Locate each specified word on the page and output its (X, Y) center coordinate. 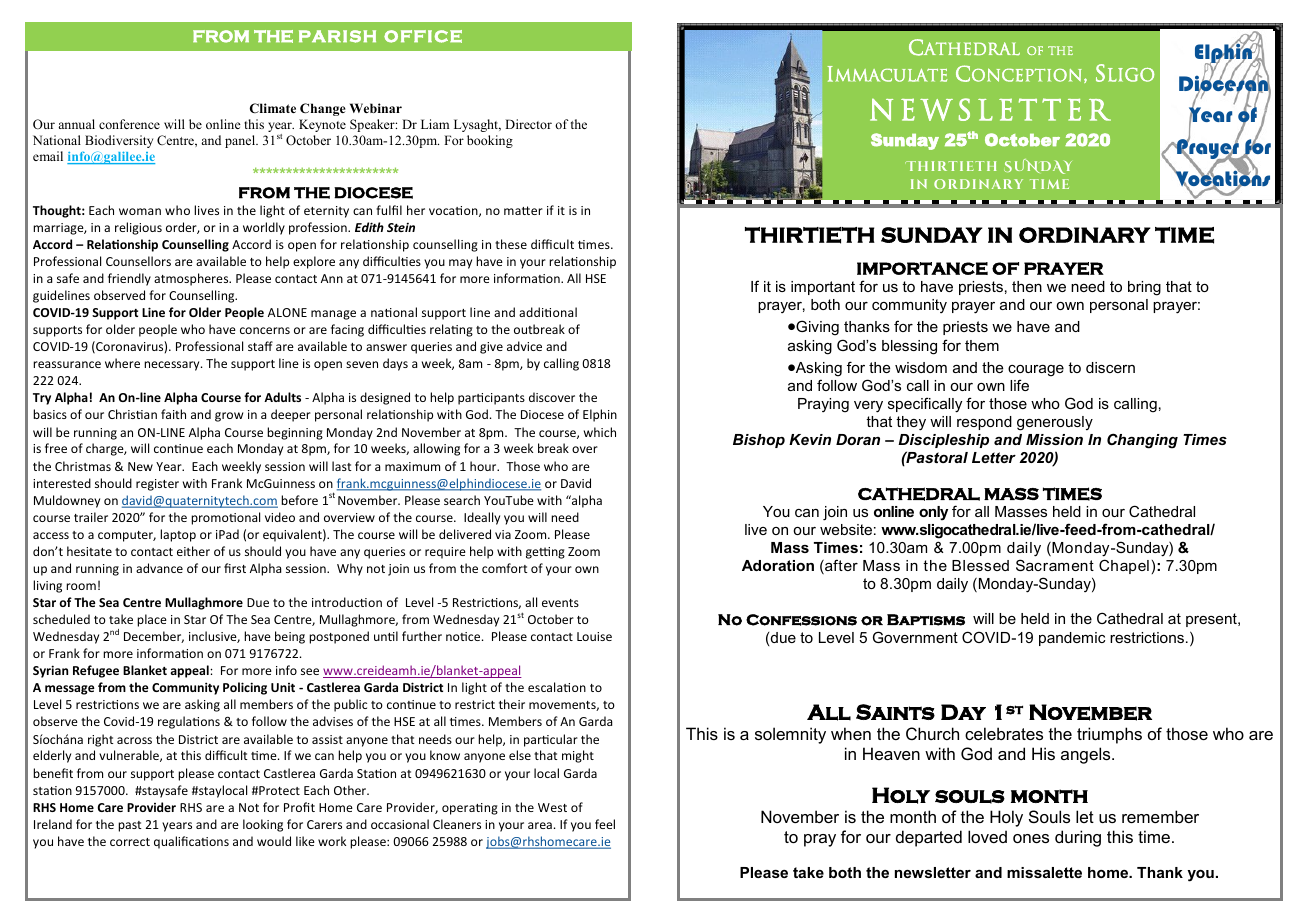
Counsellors (138, 261)
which (600, 432)
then (1027, 286)
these (511, 244)
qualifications (191, 842)
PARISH (337, 36)
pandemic (1072, 639)
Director (528, 124)
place (152, 620)
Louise (594, 636)
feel (605, 824)
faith (173, 414)
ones (1031, 838)
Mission (1054, 439)
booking (490, 141)
